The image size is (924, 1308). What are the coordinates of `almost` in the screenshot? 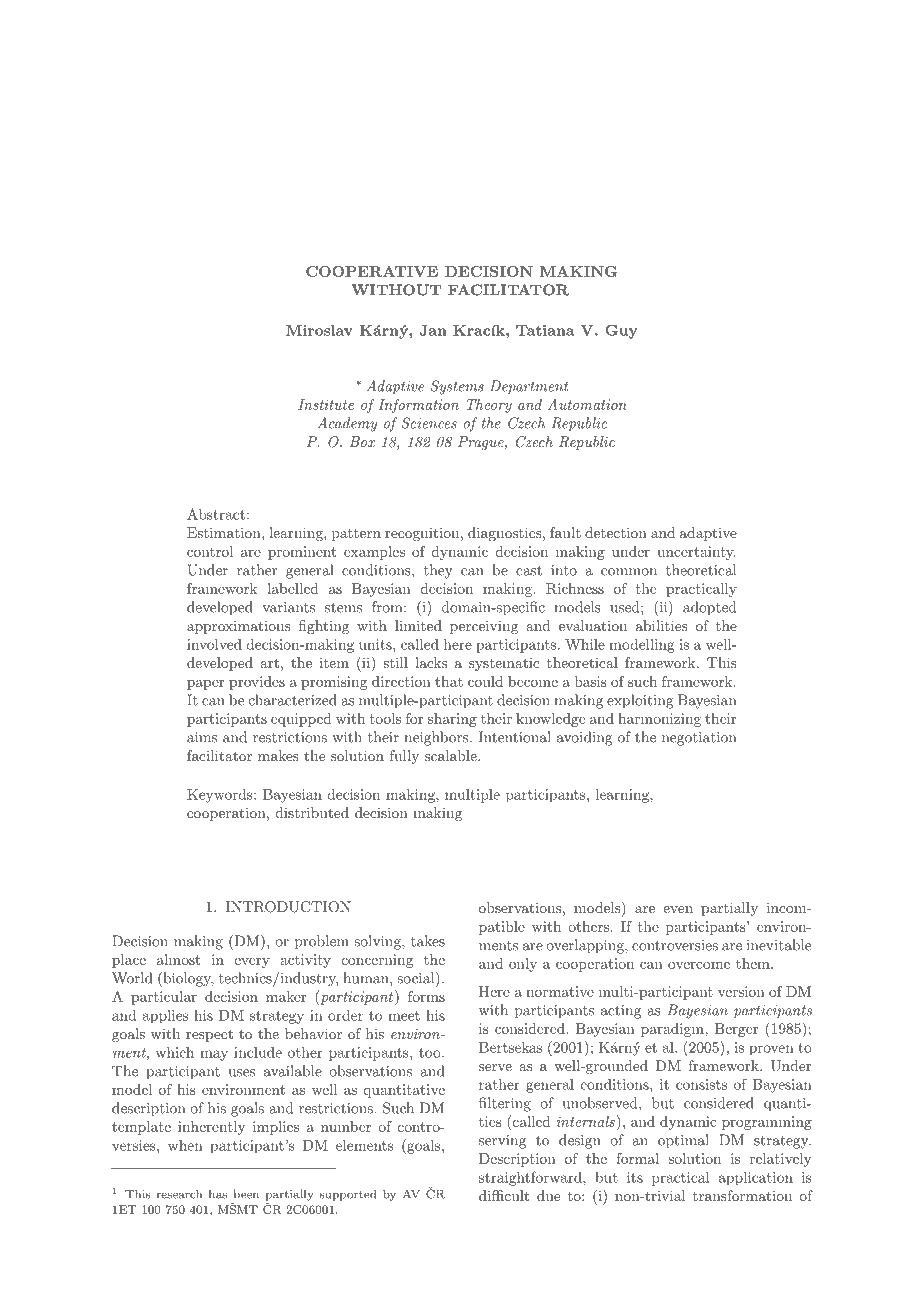 It's located at (178, 959).
